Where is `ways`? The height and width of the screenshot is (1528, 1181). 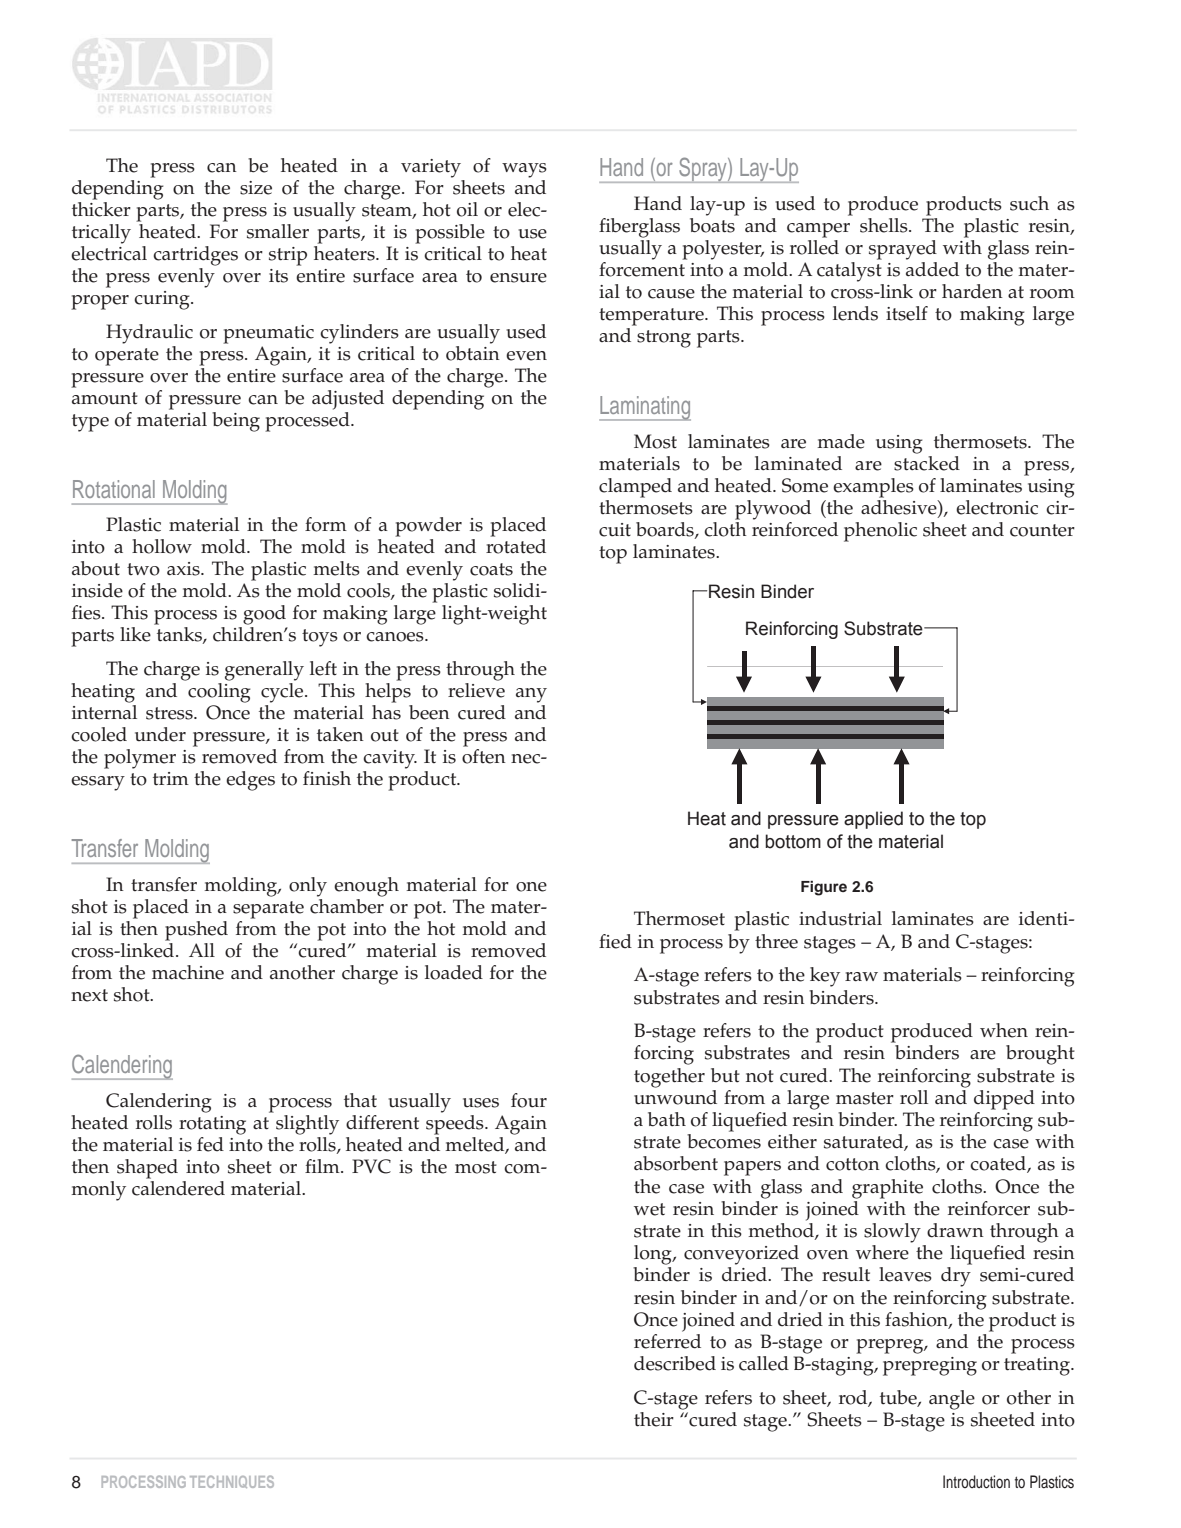
ways is located at coordinates (524, 170).
